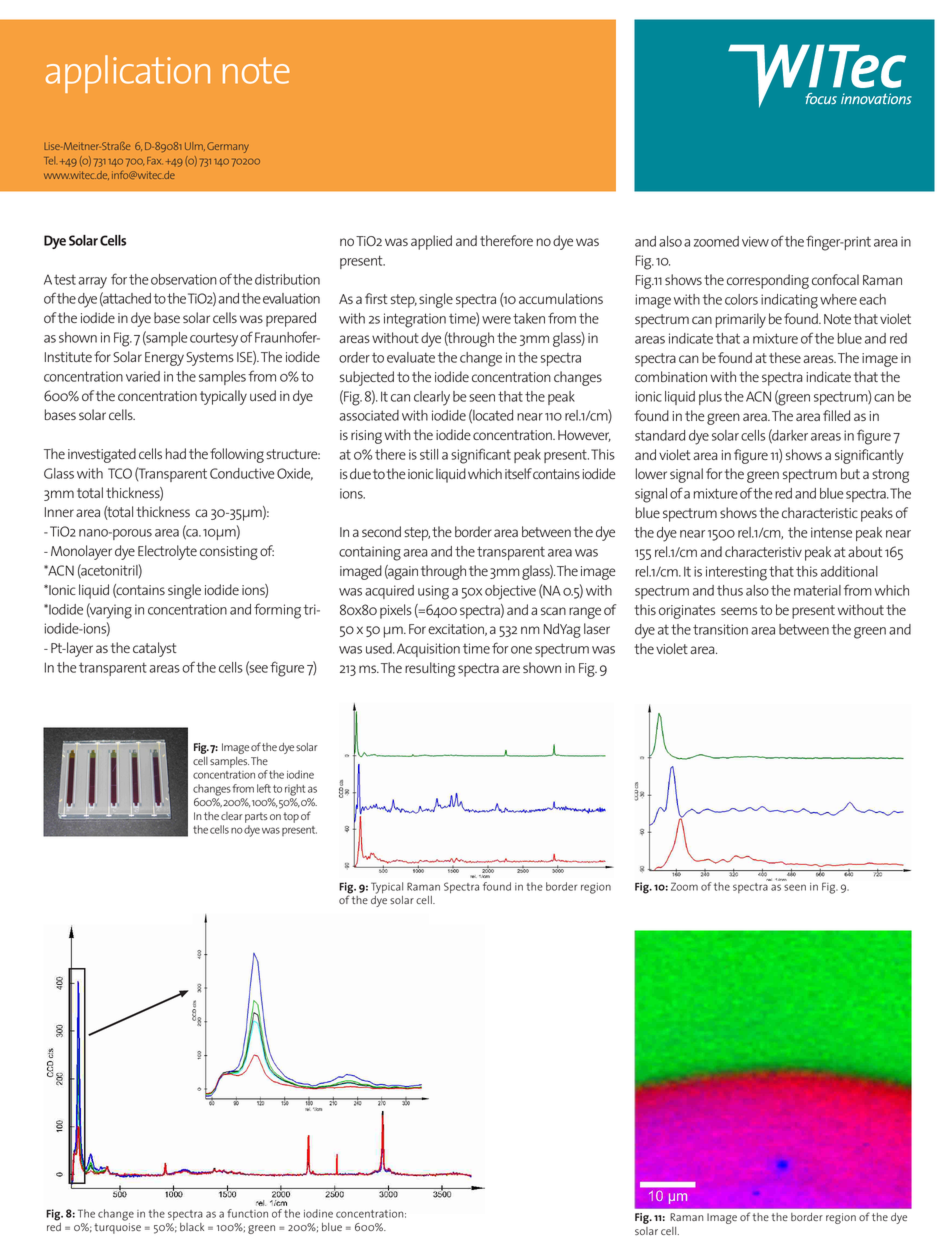 Image resolution: width=952 pixels, height=1260 pixels. I want to click on applied, so click(431, 242).
